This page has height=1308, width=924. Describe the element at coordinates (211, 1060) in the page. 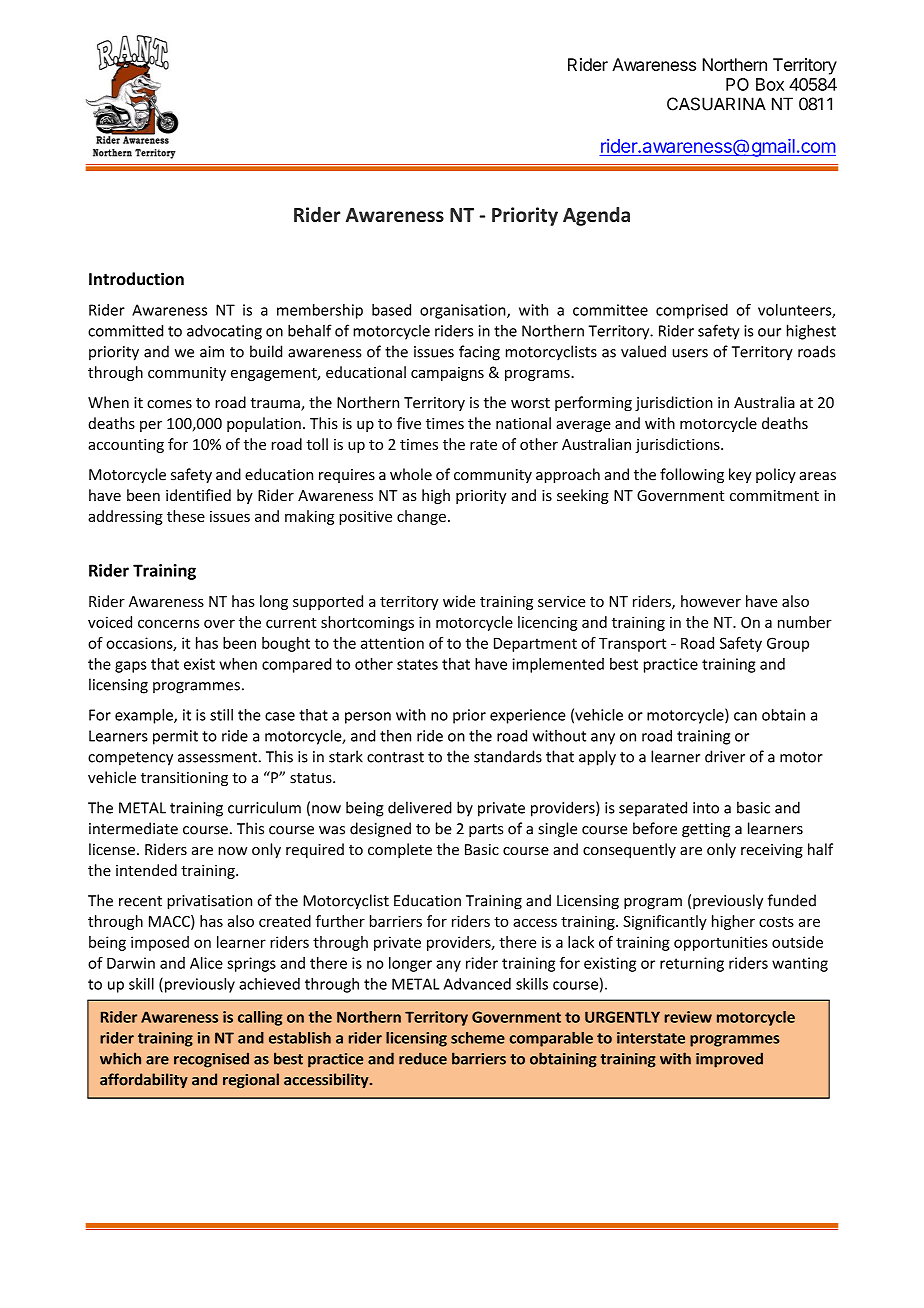

I see `recognised` at that location.
